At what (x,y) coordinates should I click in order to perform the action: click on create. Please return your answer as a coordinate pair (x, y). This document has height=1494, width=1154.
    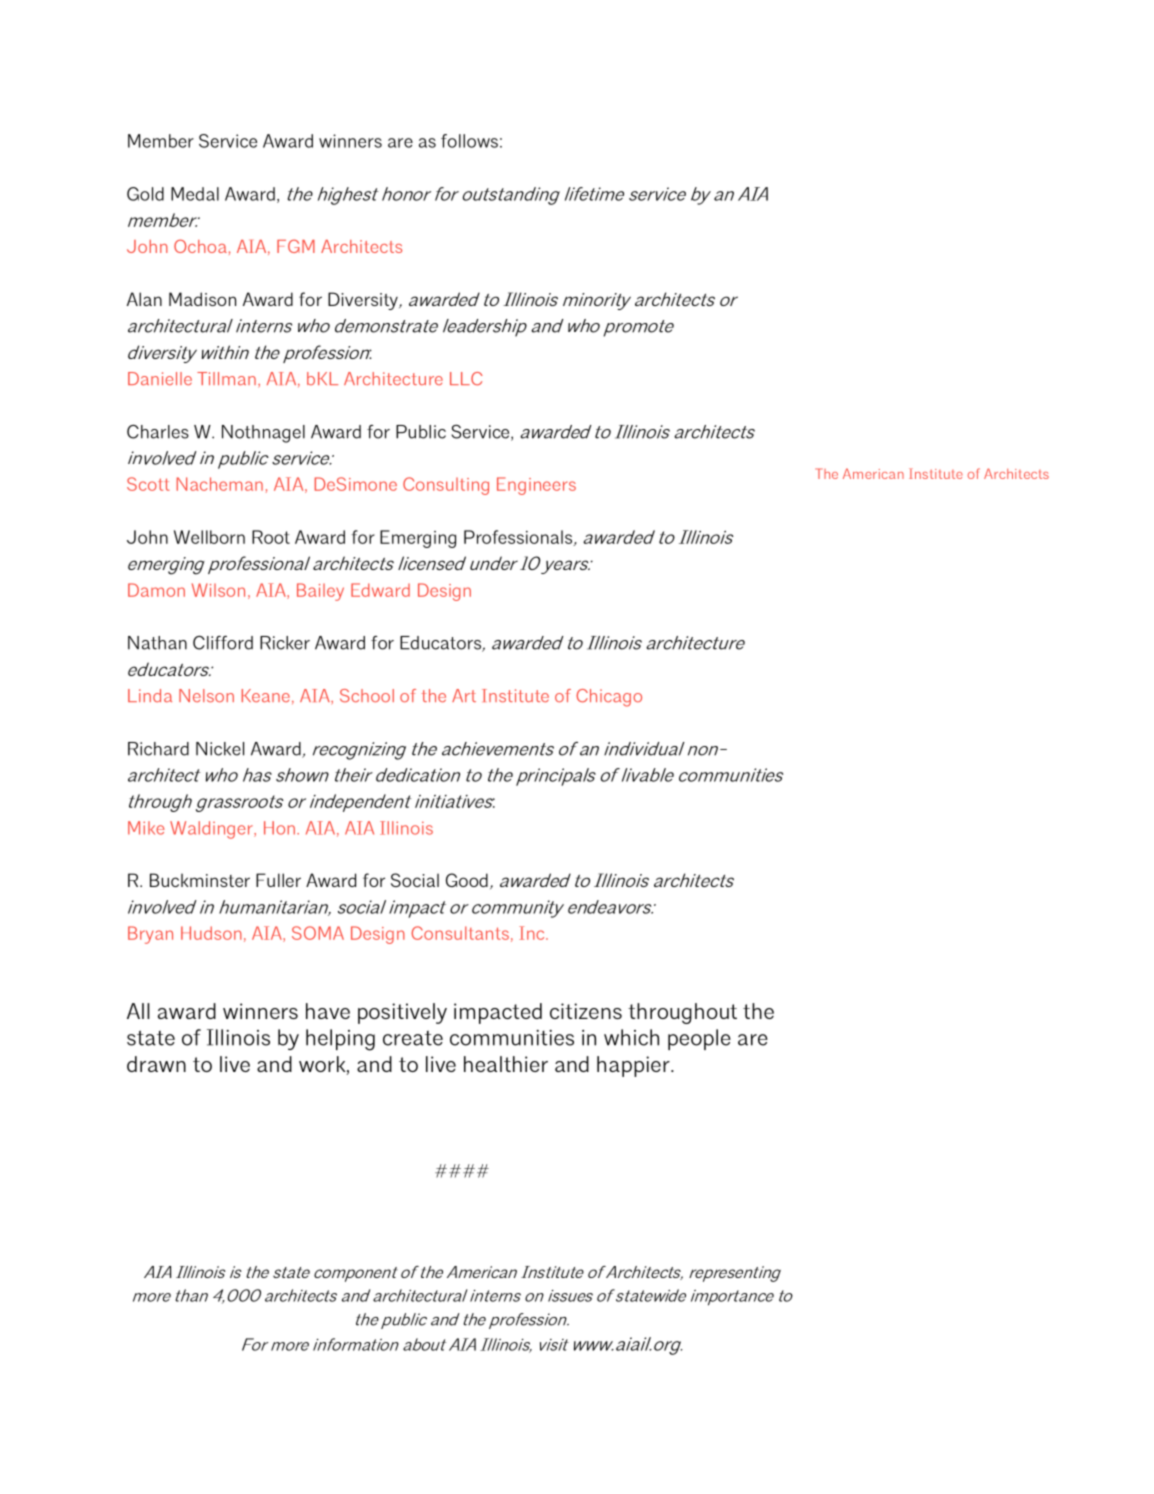
    Looking at the image, I should click on (413, 1038).
